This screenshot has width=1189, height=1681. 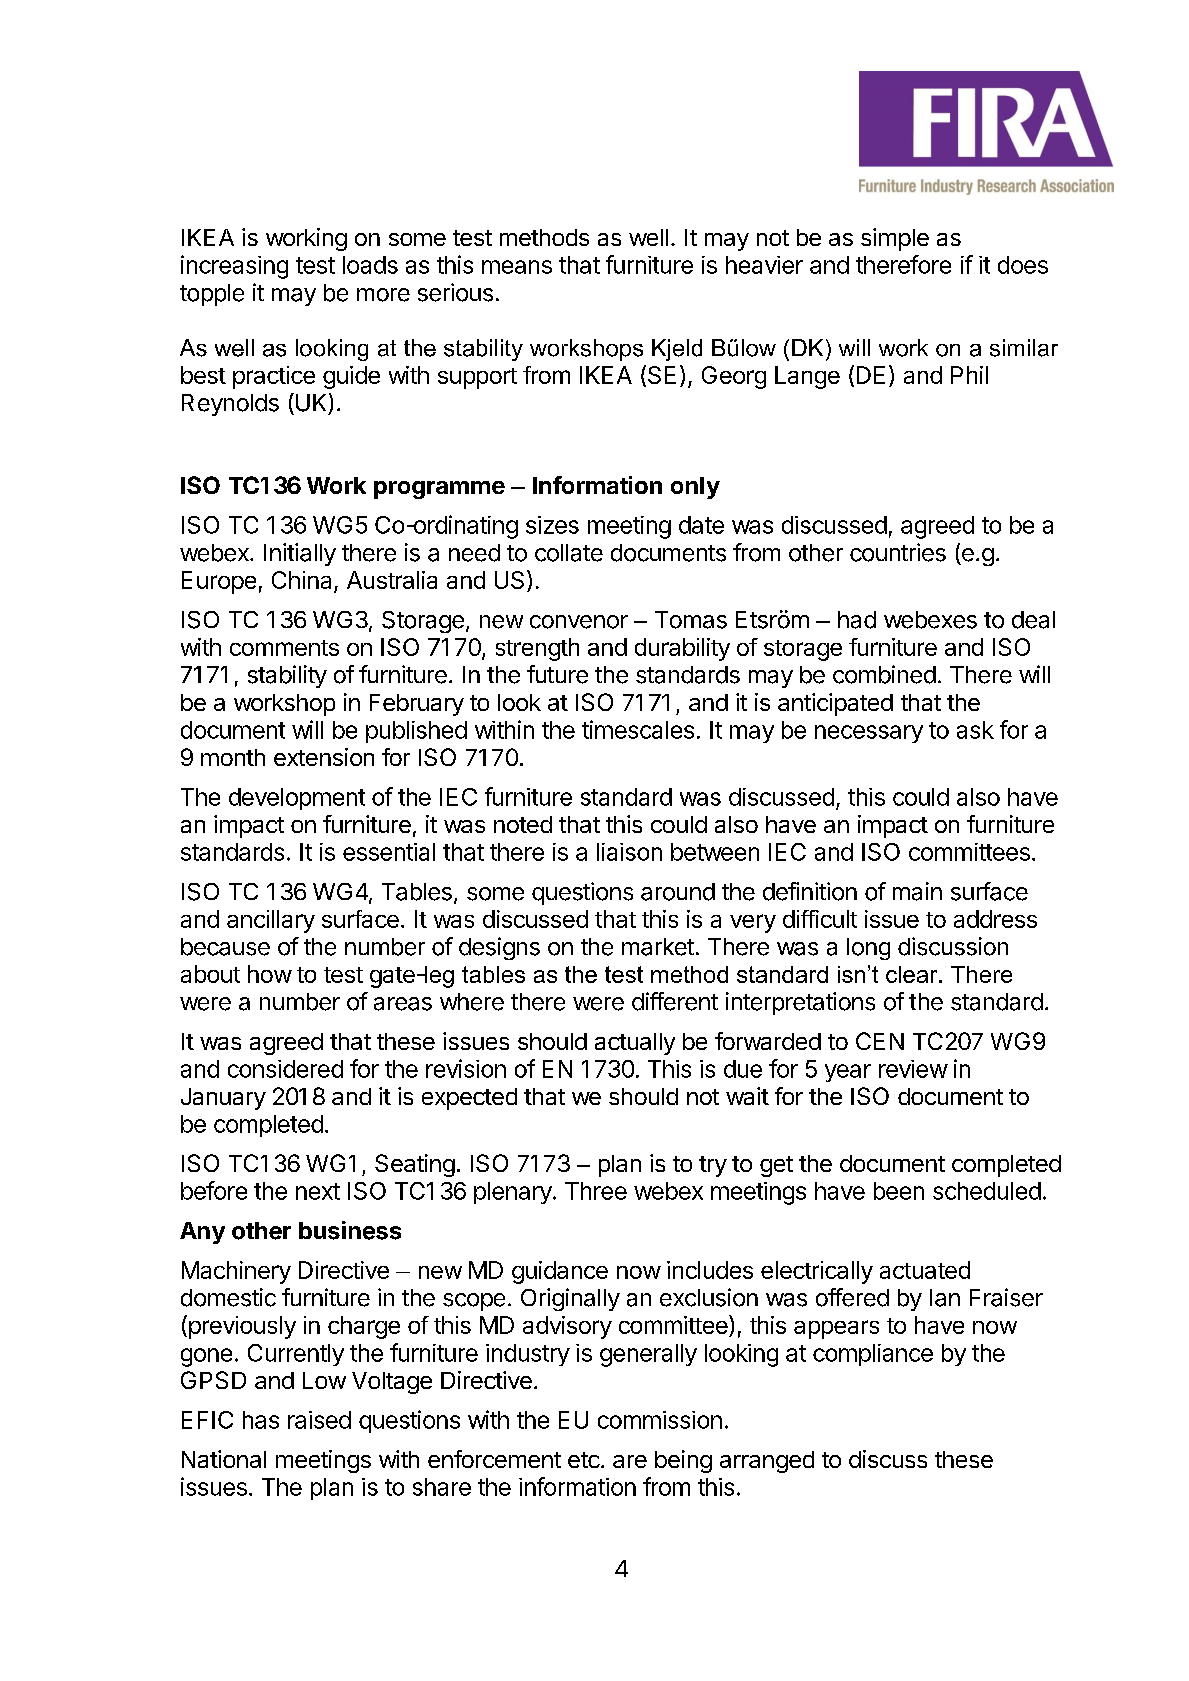 What do you see at coordinates (234, 267) in the screenshot?
I see `increasing` at bounding box center [234, 267].
